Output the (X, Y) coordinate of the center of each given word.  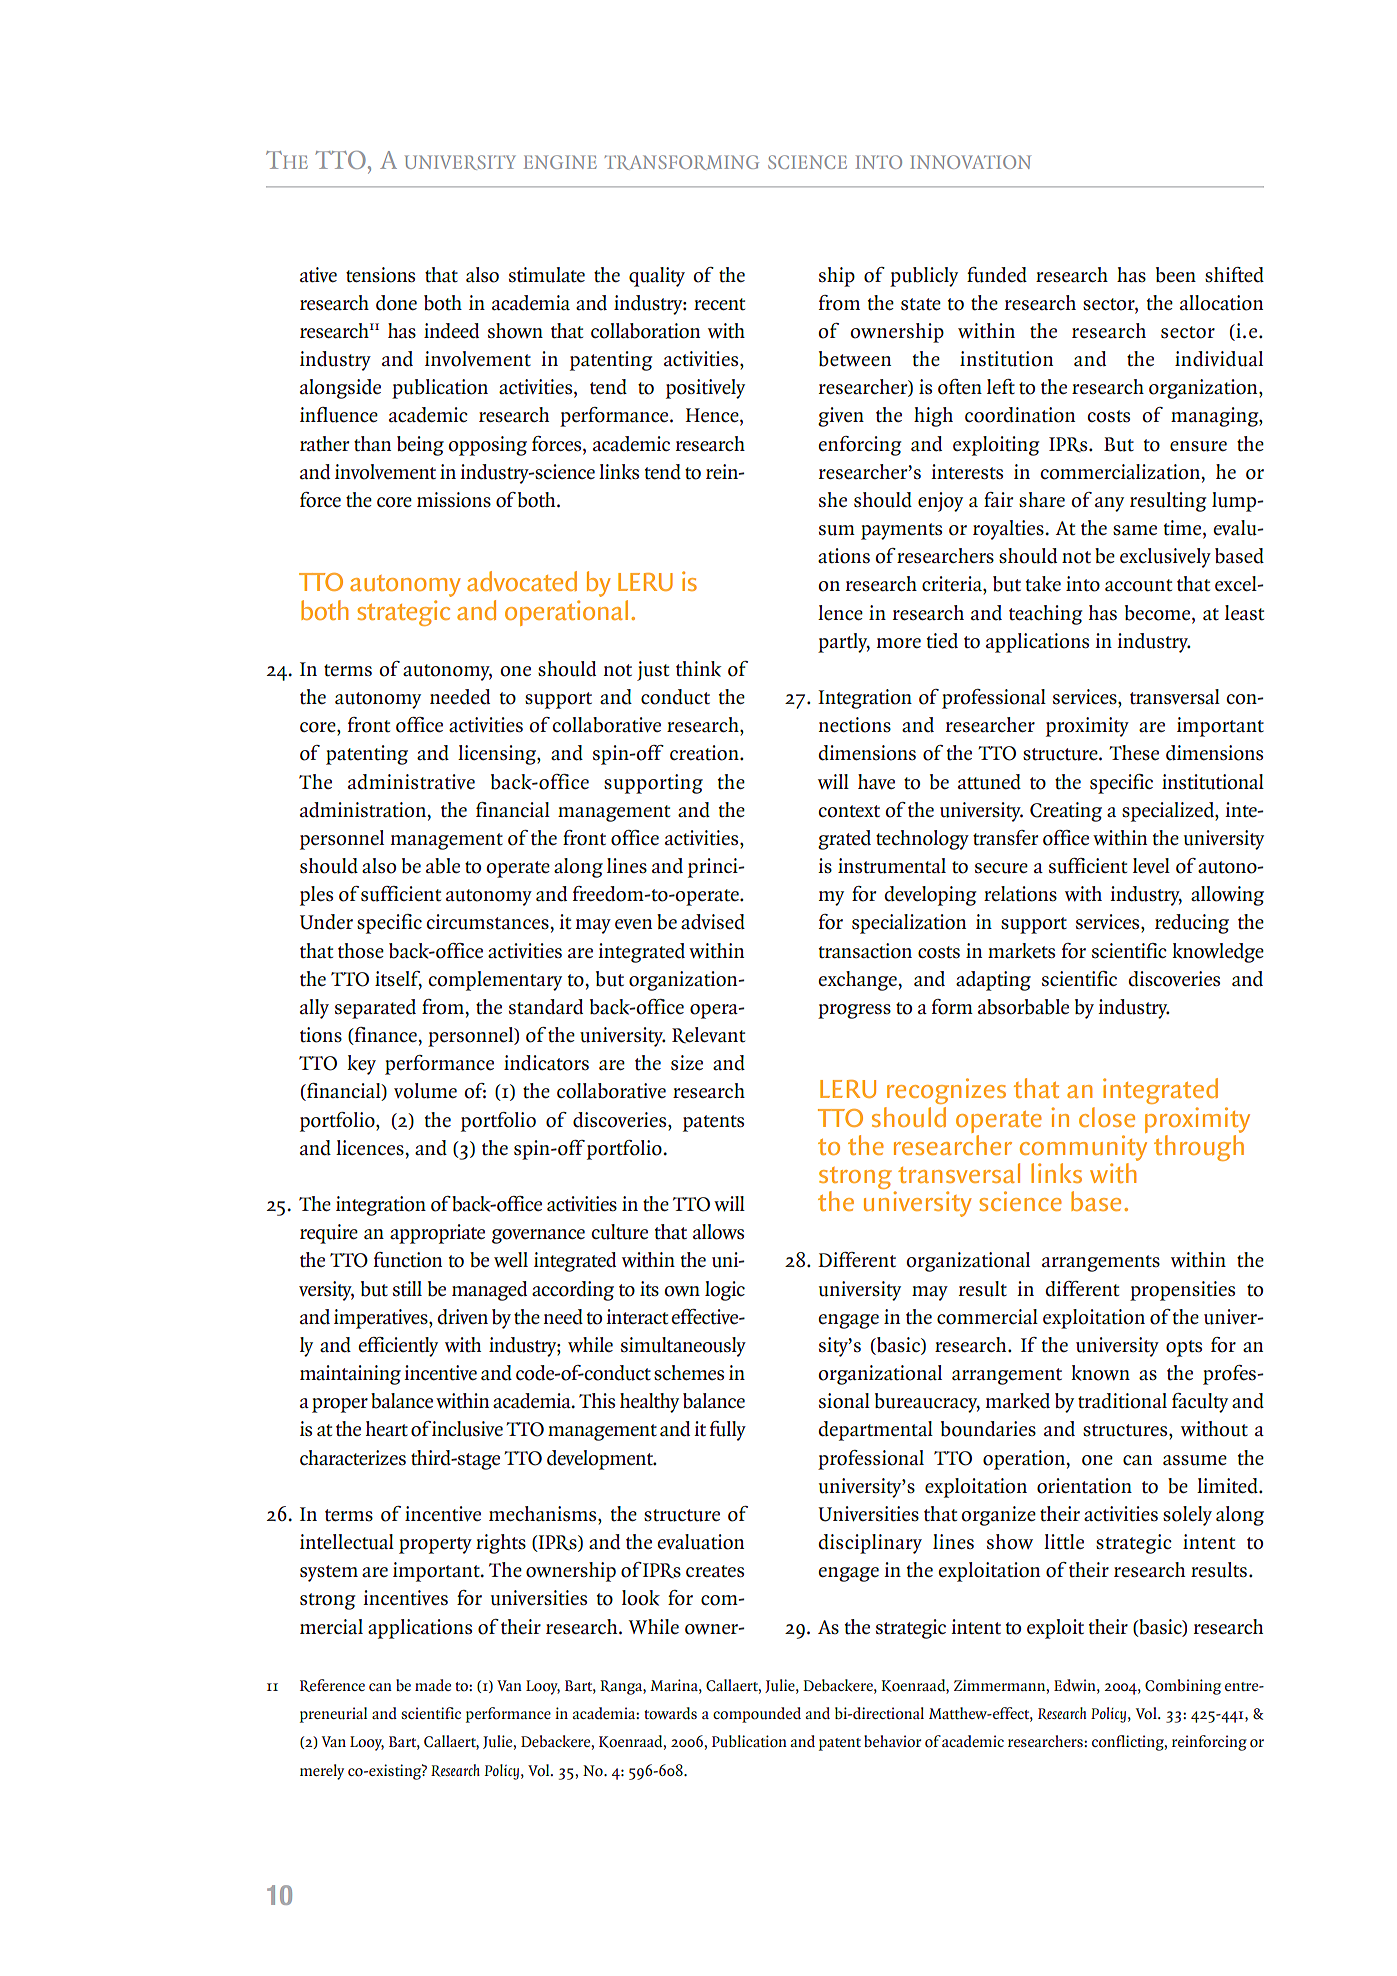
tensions (380, 275)
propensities (1182, 1291)
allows (718, 1232)
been (1176, 275)
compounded (757, 1715)
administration (364, 811)
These (1134, 752)
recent (719, 304)
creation (705, 753)
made (433, 1685)
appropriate (437, 1234)
